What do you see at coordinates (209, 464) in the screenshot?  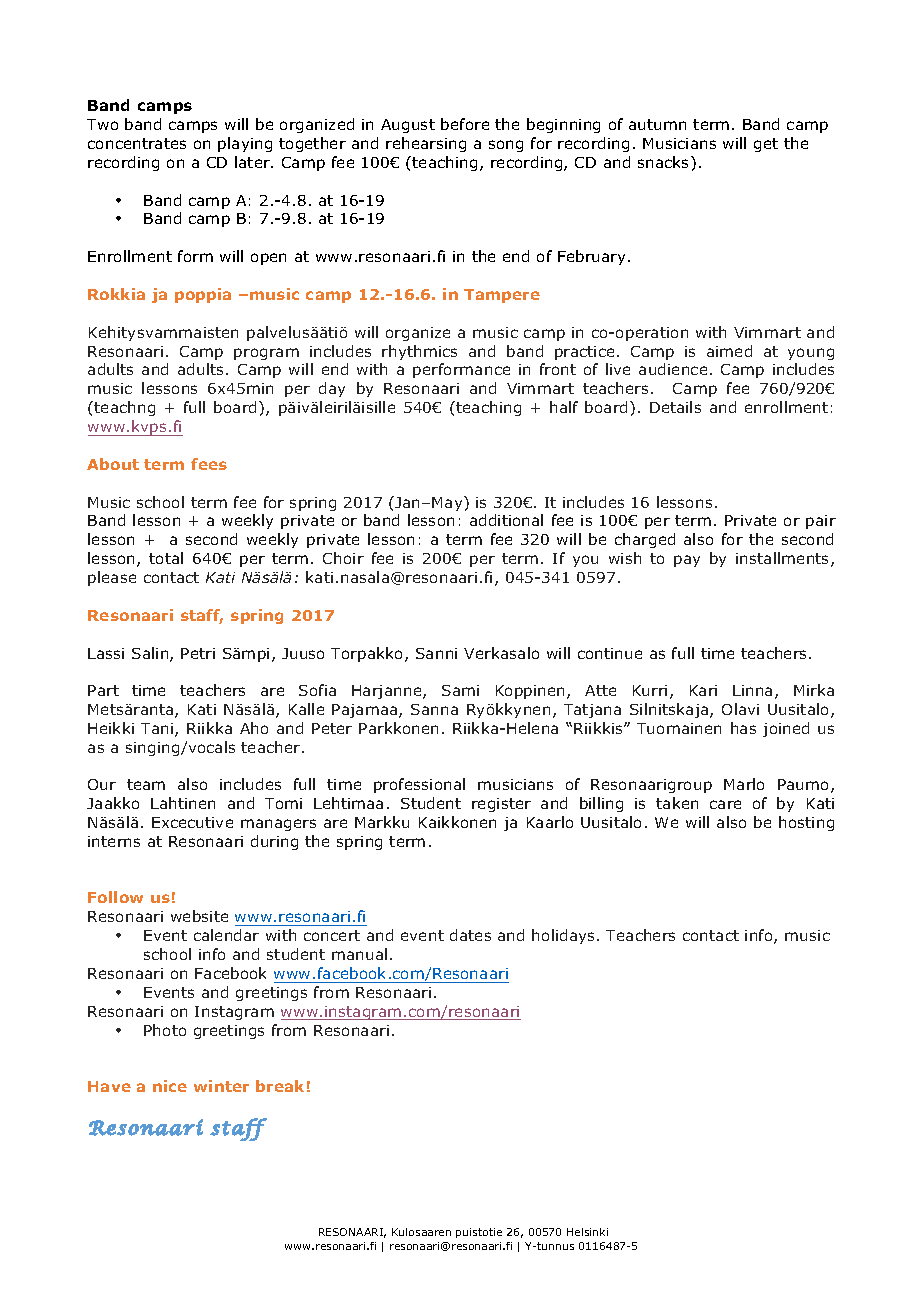 I see `fees` at bounding box center [209, 464].
